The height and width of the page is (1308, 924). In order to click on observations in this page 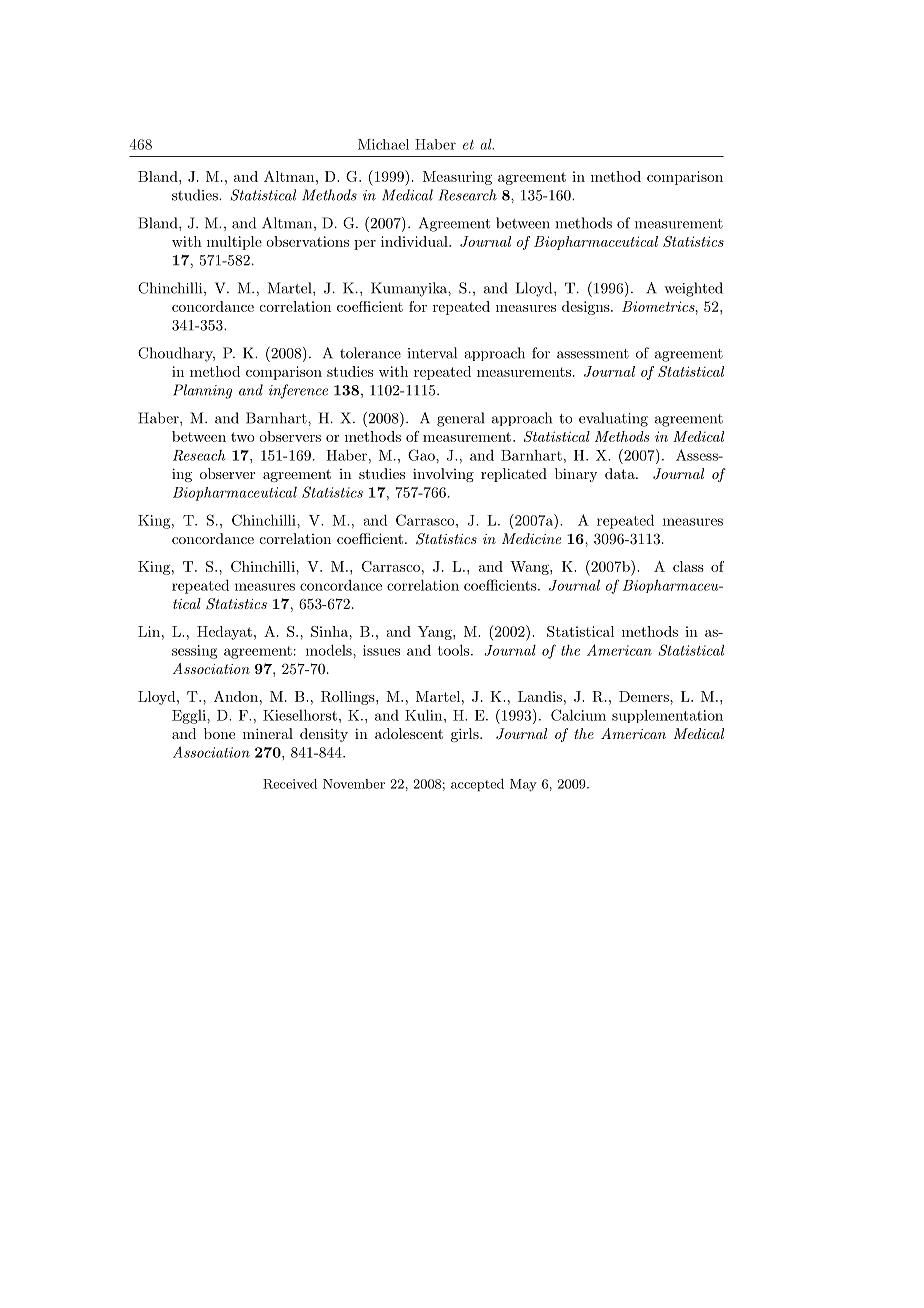, I will do `click(307, 241)`.
